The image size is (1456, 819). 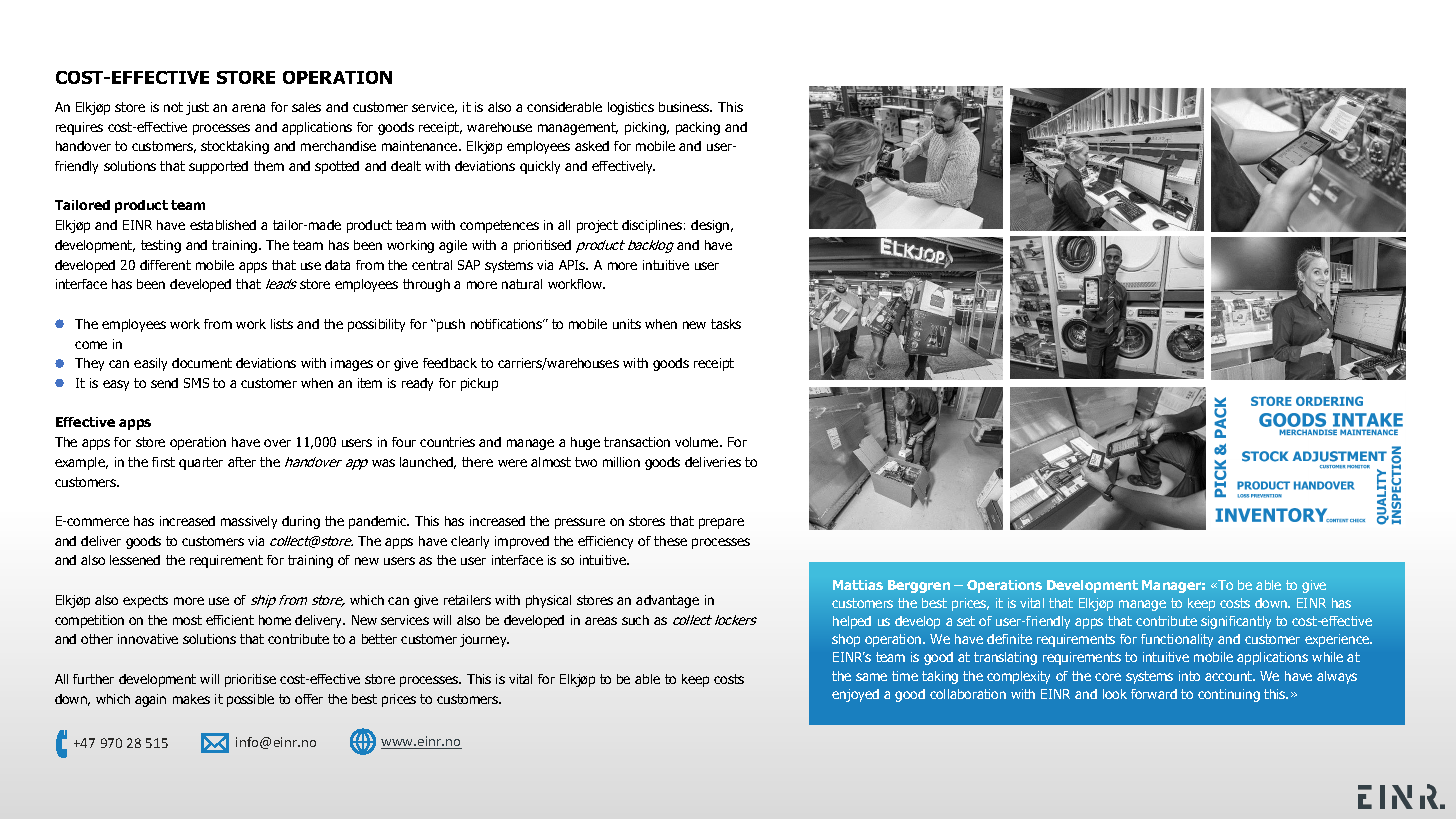 I want to click on packing, so click(x=698, y=128).
